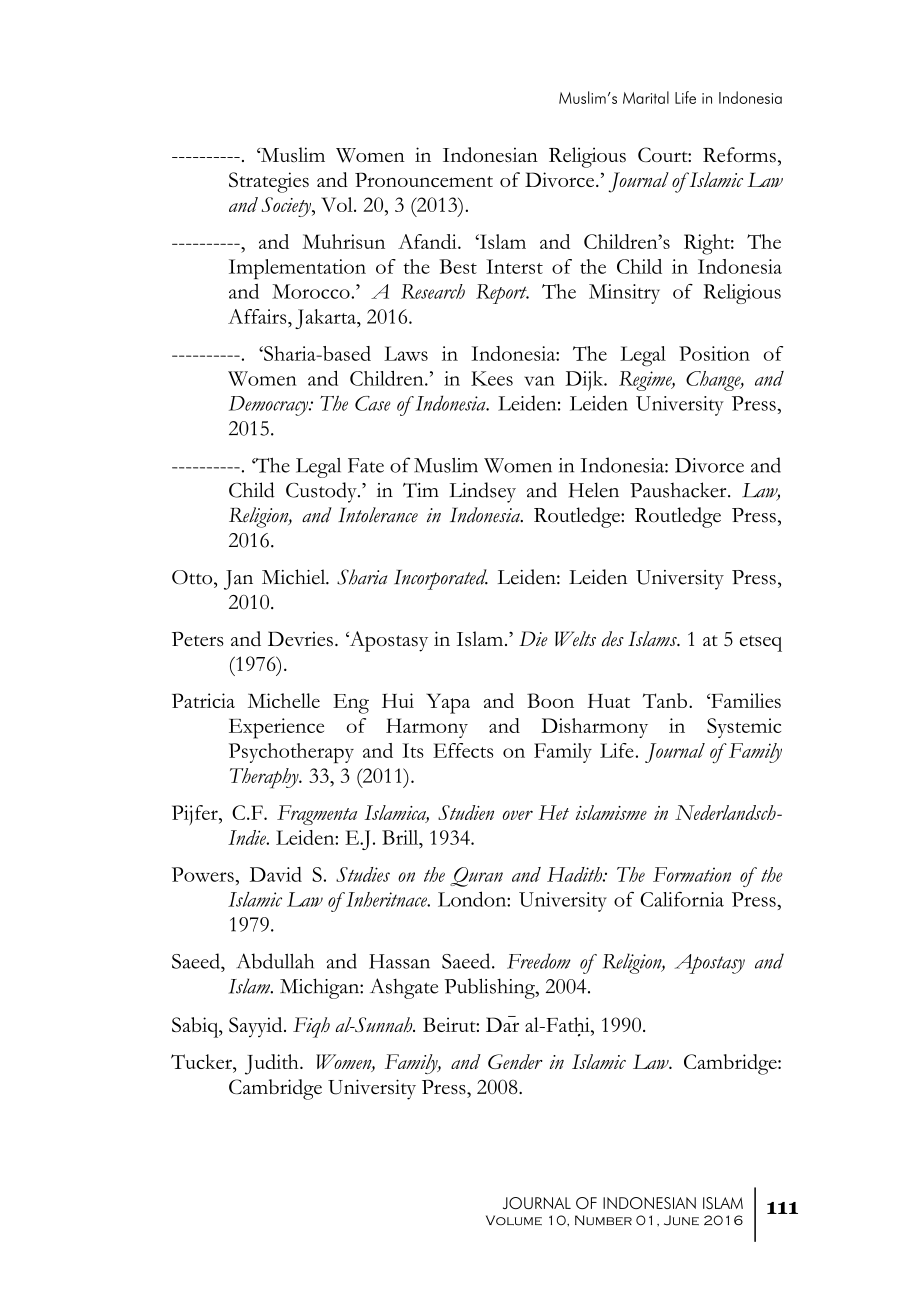 Image resolution: width=924 pixels, height=1307 pixels. I want to click on Incorporated, so click(441, 579).
